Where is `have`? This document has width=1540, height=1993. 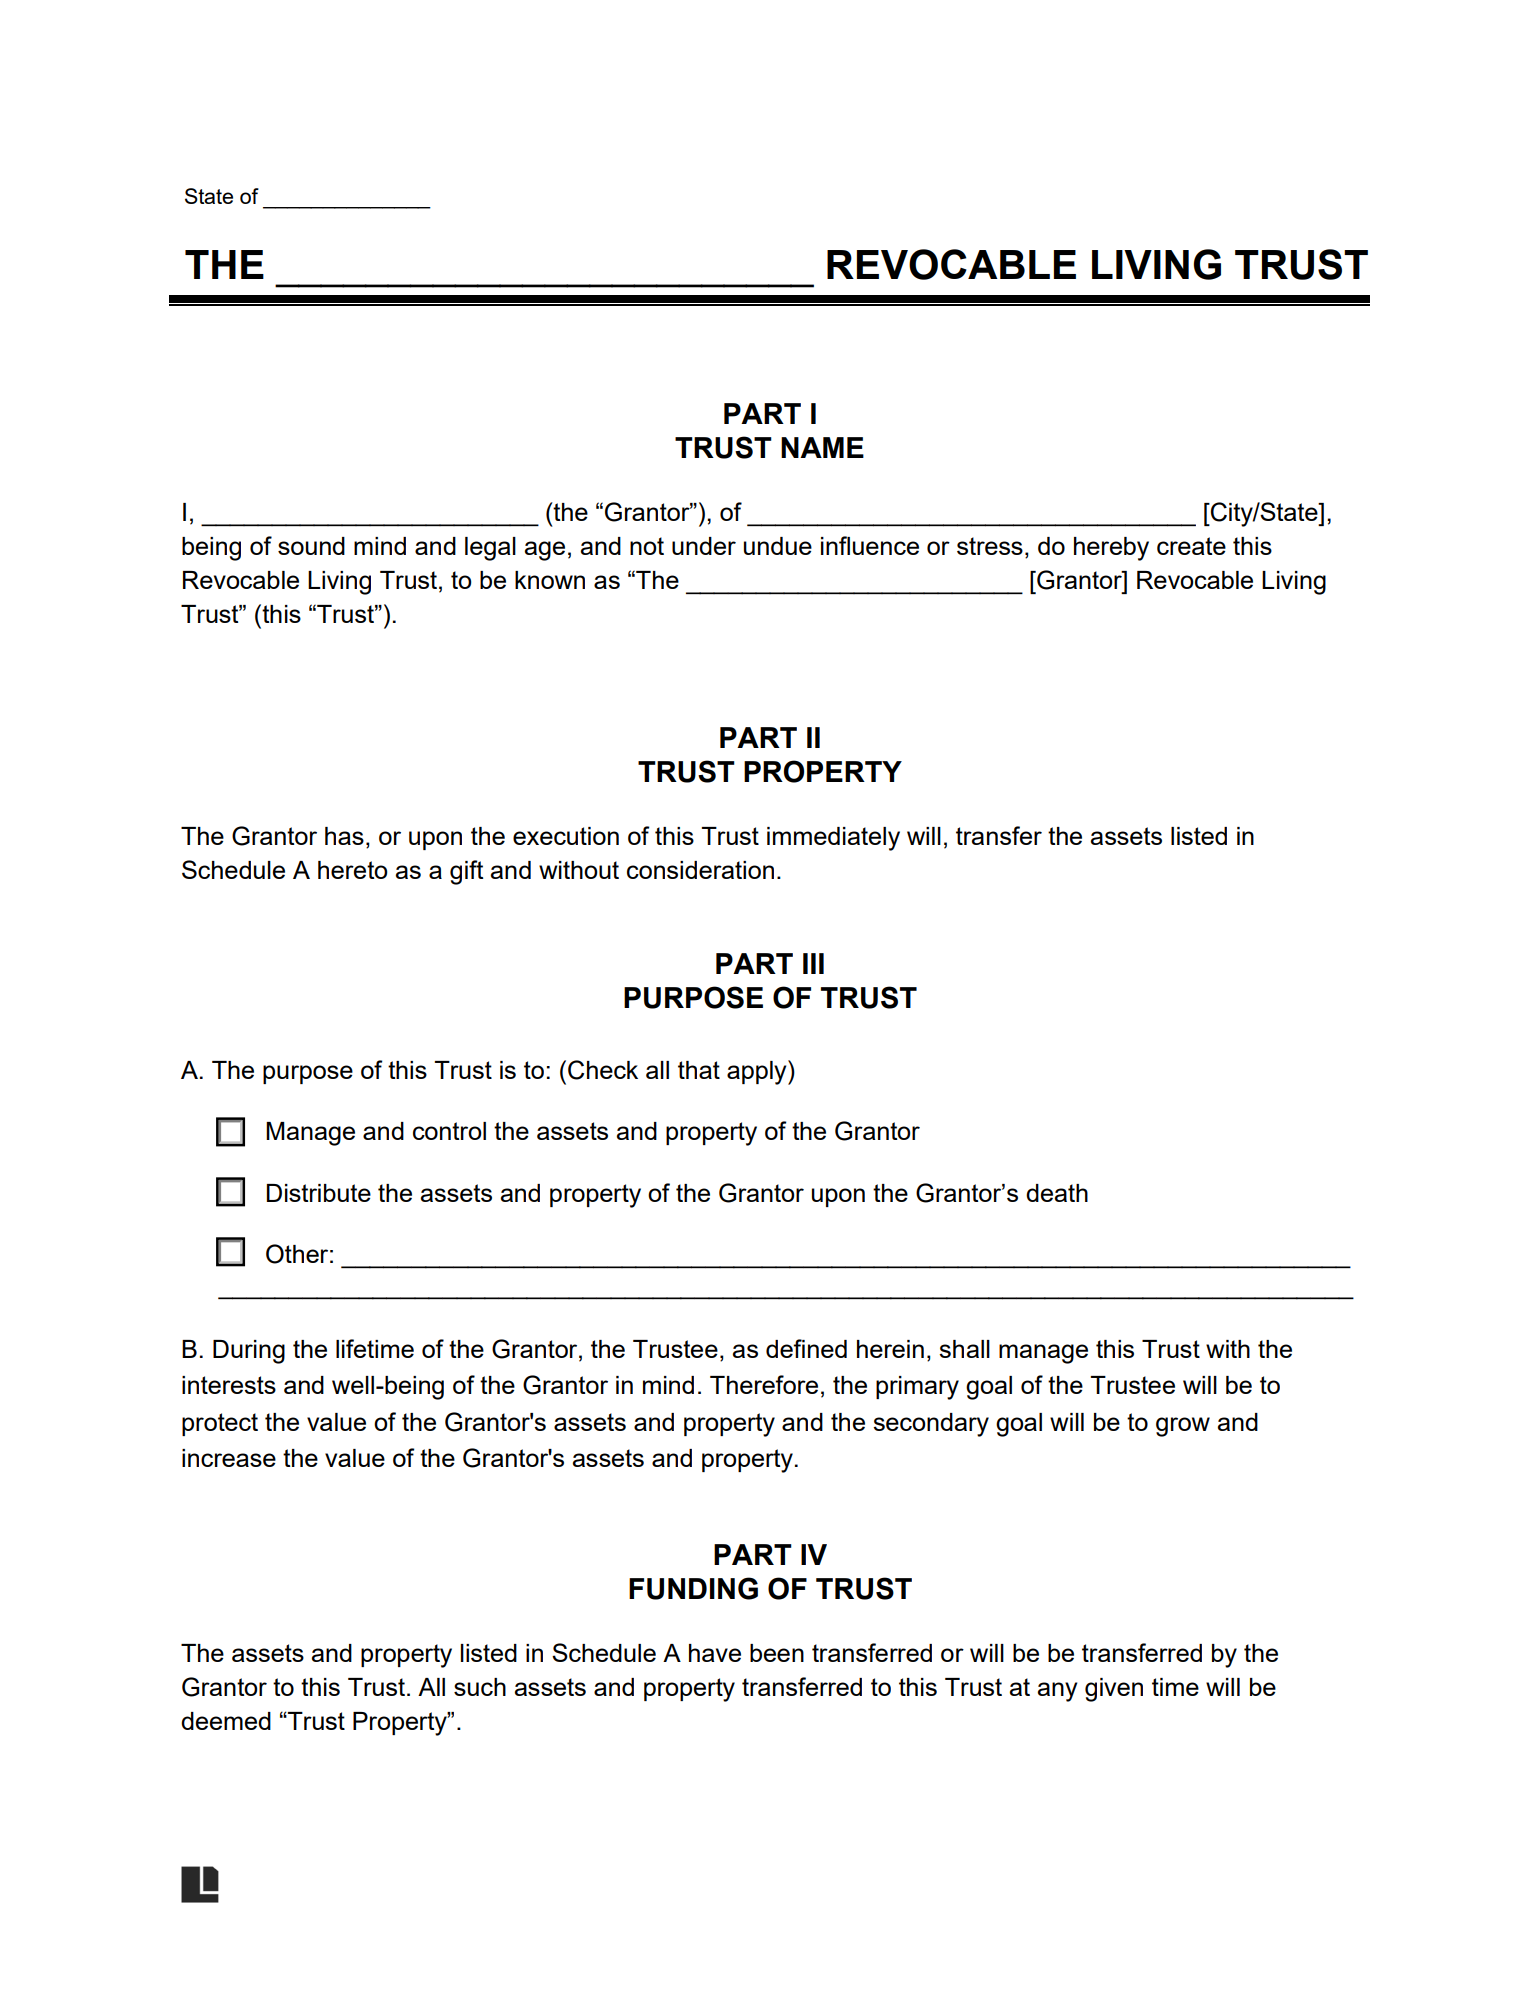 have is located at coordinates (715, 1653).
